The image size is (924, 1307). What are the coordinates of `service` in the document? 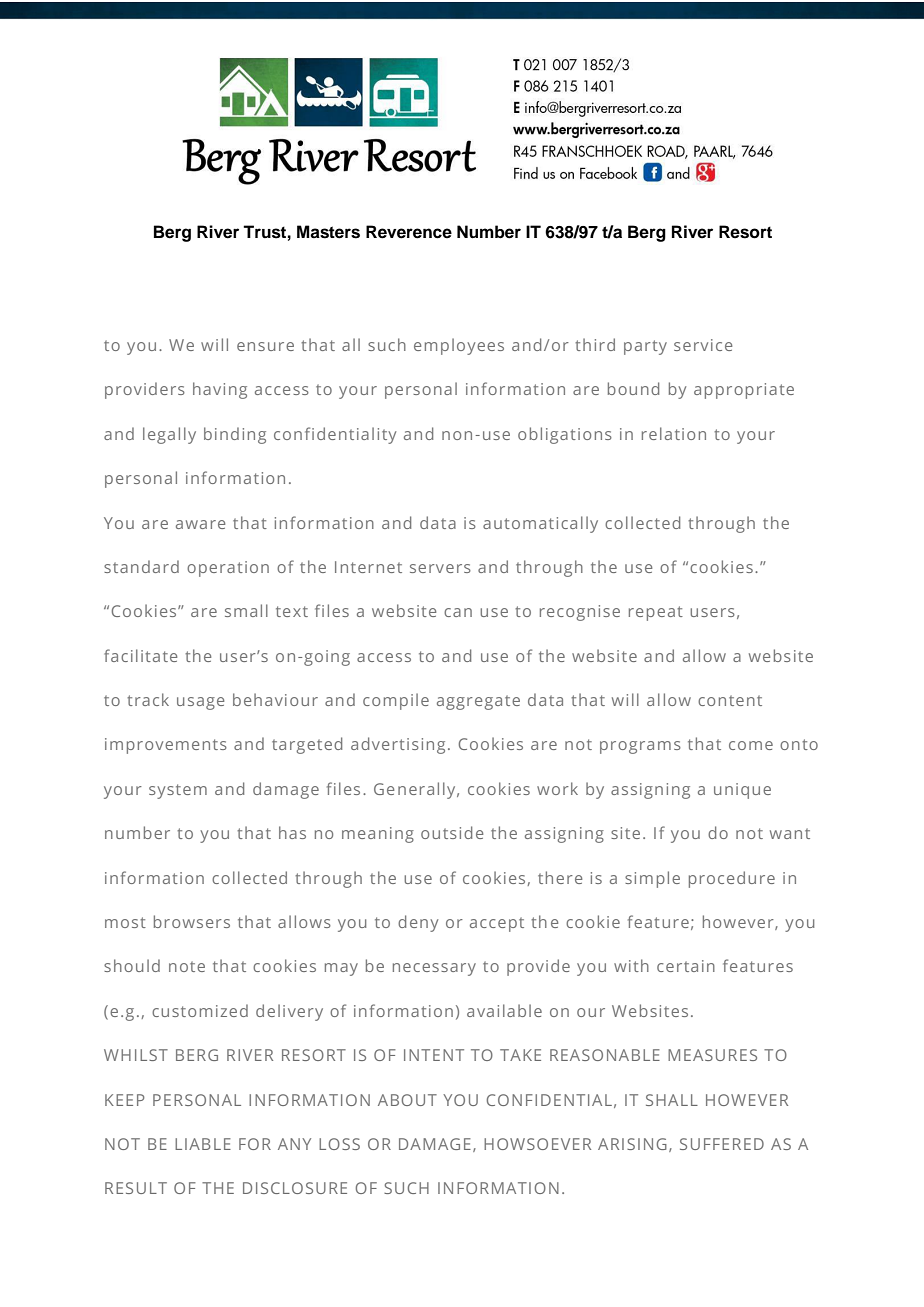 It's located at (703, 345).
